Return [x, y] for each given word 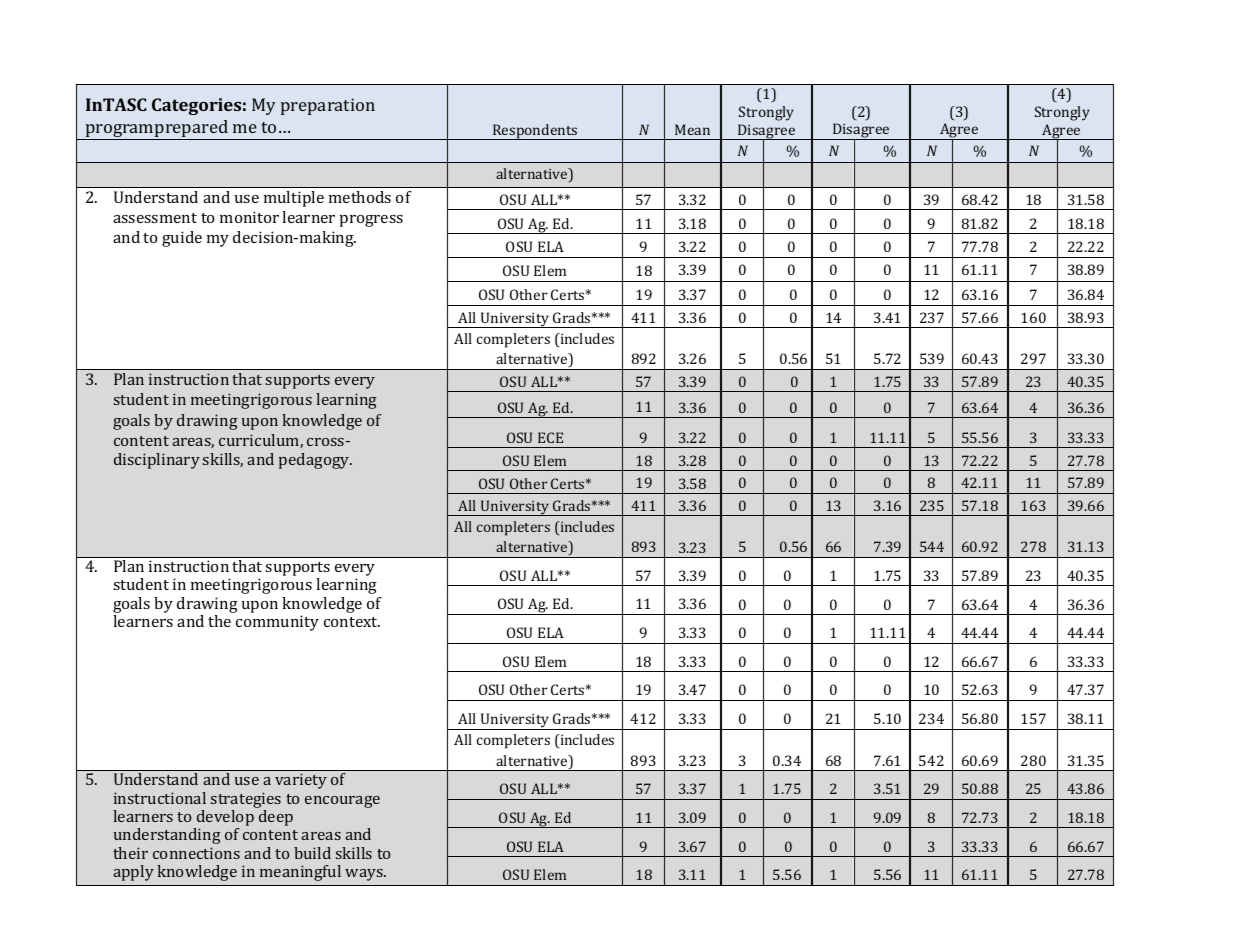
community [277, 623]
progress [371, 221]
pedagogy [315, 461]
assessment [155, 218]
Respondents [535, 132]
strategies [246, 800]
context [352, 622]
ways [365, 875]
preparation [328, 106]
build [312, 853]
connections [196, 853]
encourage [342, 802]
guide [182, 239]
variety [301, 781]
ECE [550, 437]
